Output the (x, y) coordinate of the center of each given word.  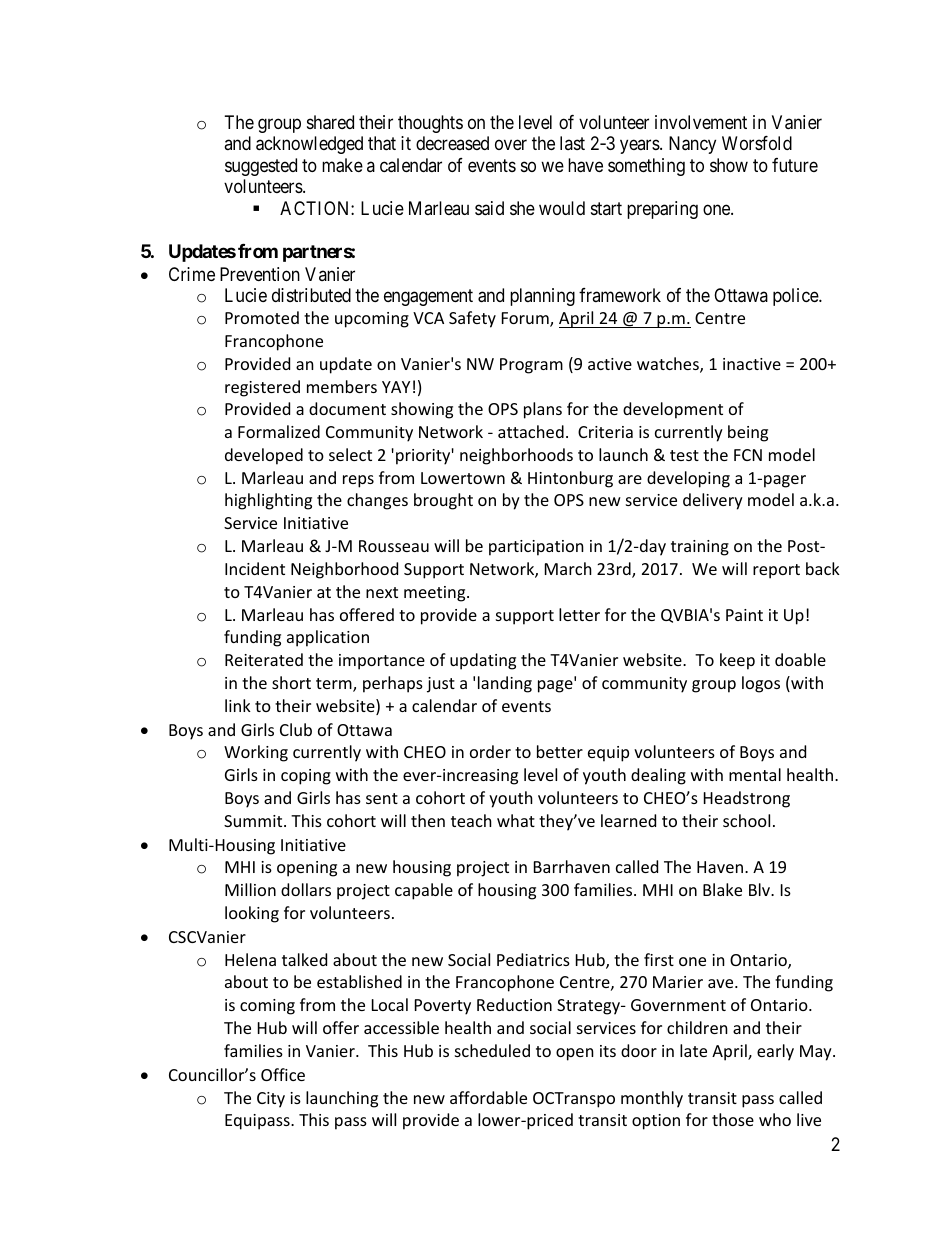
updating (483, 661)
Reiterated (264, 659)
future (795, 165)
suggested (261, 167)
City (271, 1100)
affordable (488, 1097)
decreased (452, 143)
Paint (744, 615)
